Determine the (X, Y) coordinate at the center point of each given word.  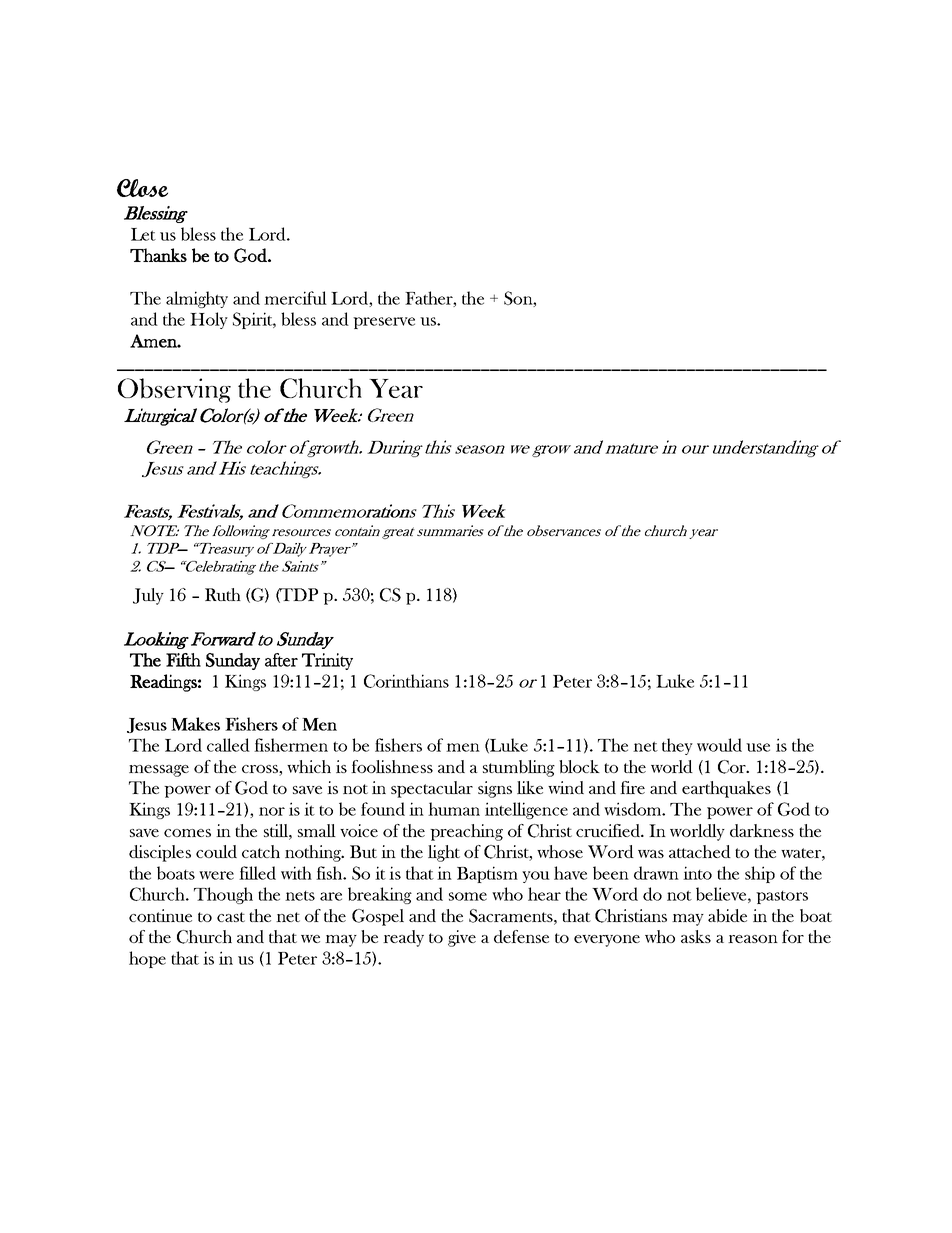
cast (231, 917)
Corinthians (406, 681)
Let (143, 234)
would (719, 745)
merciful (295, 298)
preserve (384, 323)
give (462, 938)
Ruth (223, 594)
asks (696, 936)
